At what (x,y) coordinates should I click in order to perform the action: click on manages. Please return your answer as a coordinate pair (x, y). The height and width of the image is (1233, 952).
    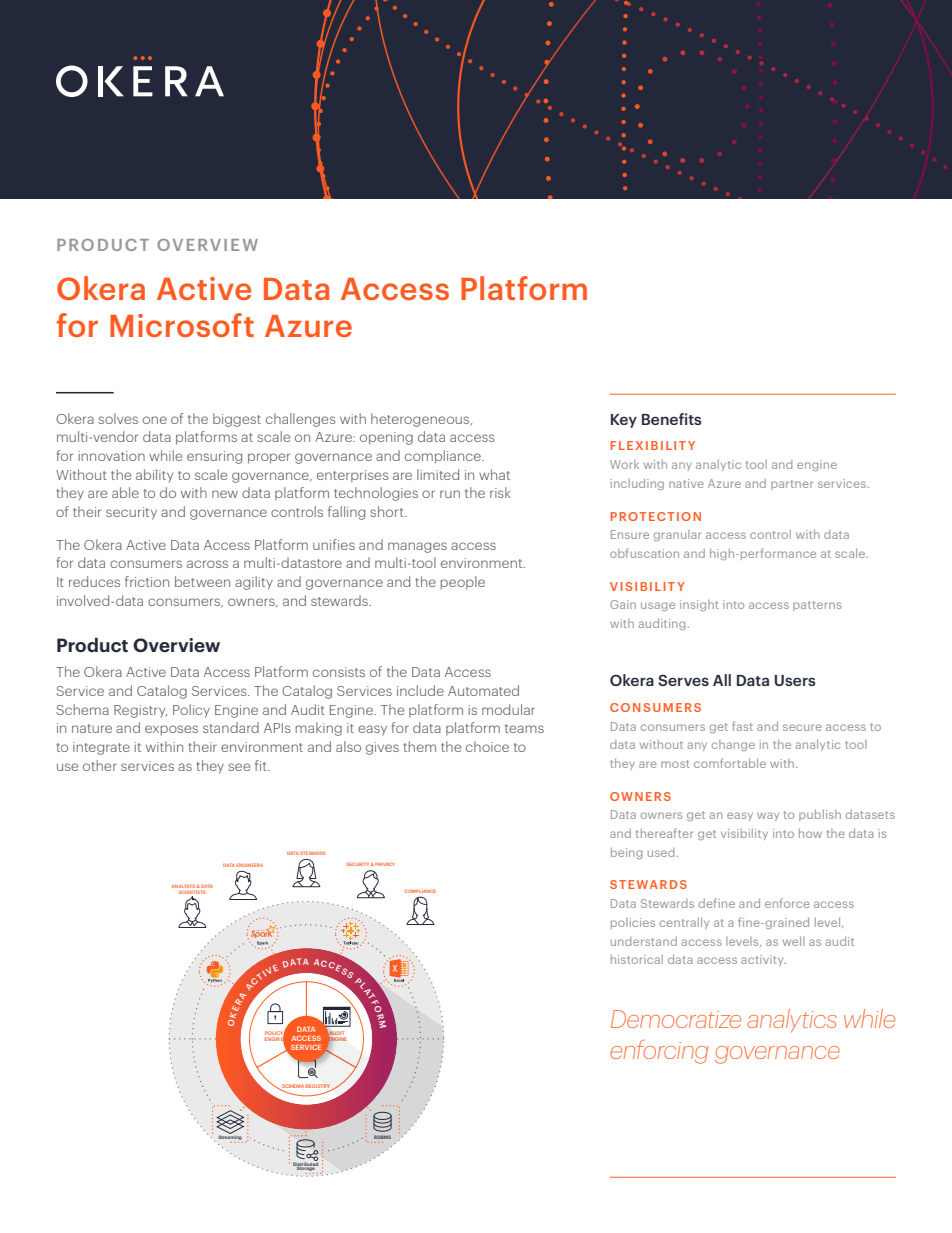
    Looking at the image, I should click on (417, 547).
